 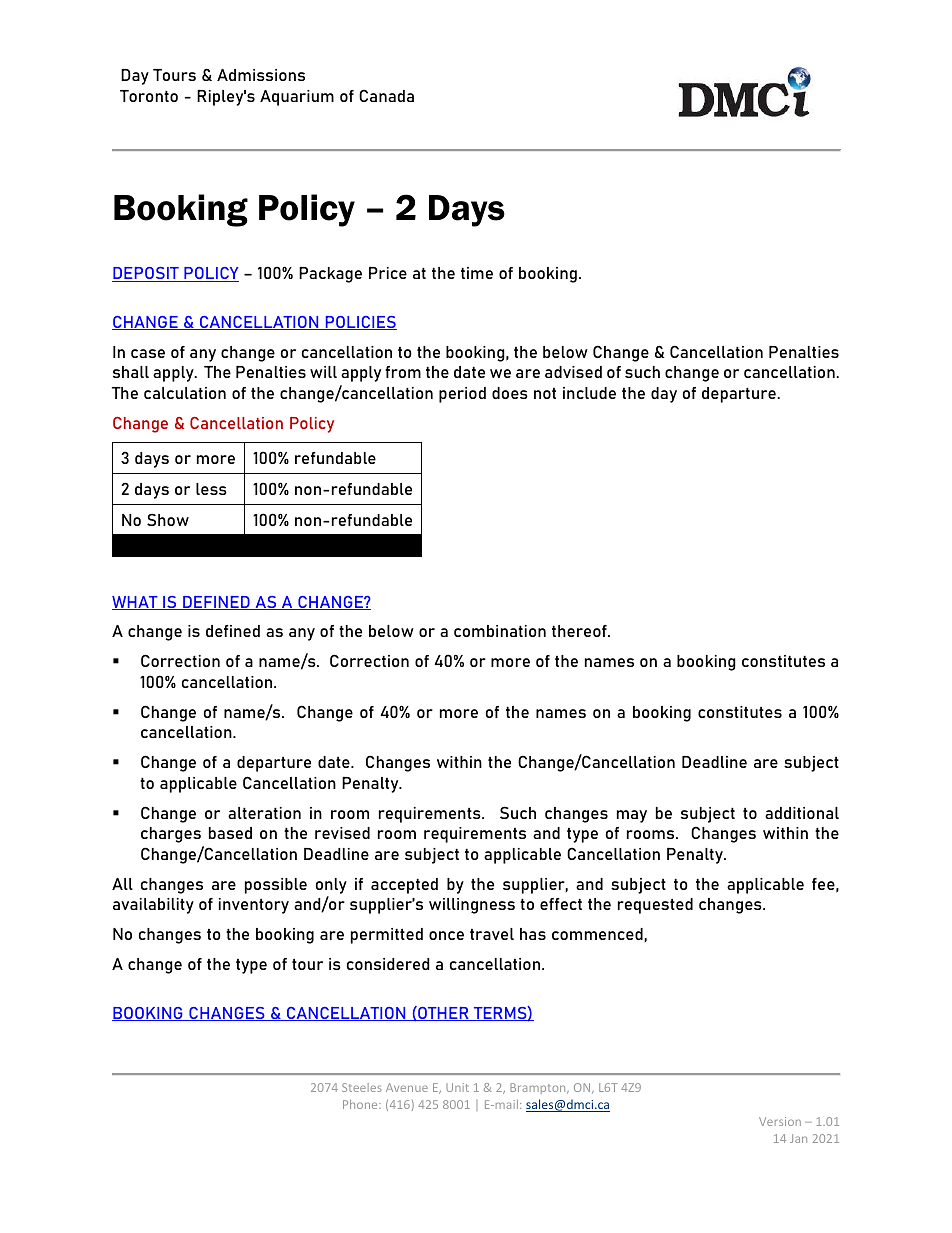 I want to click on once, so click(x=446, y=935).
